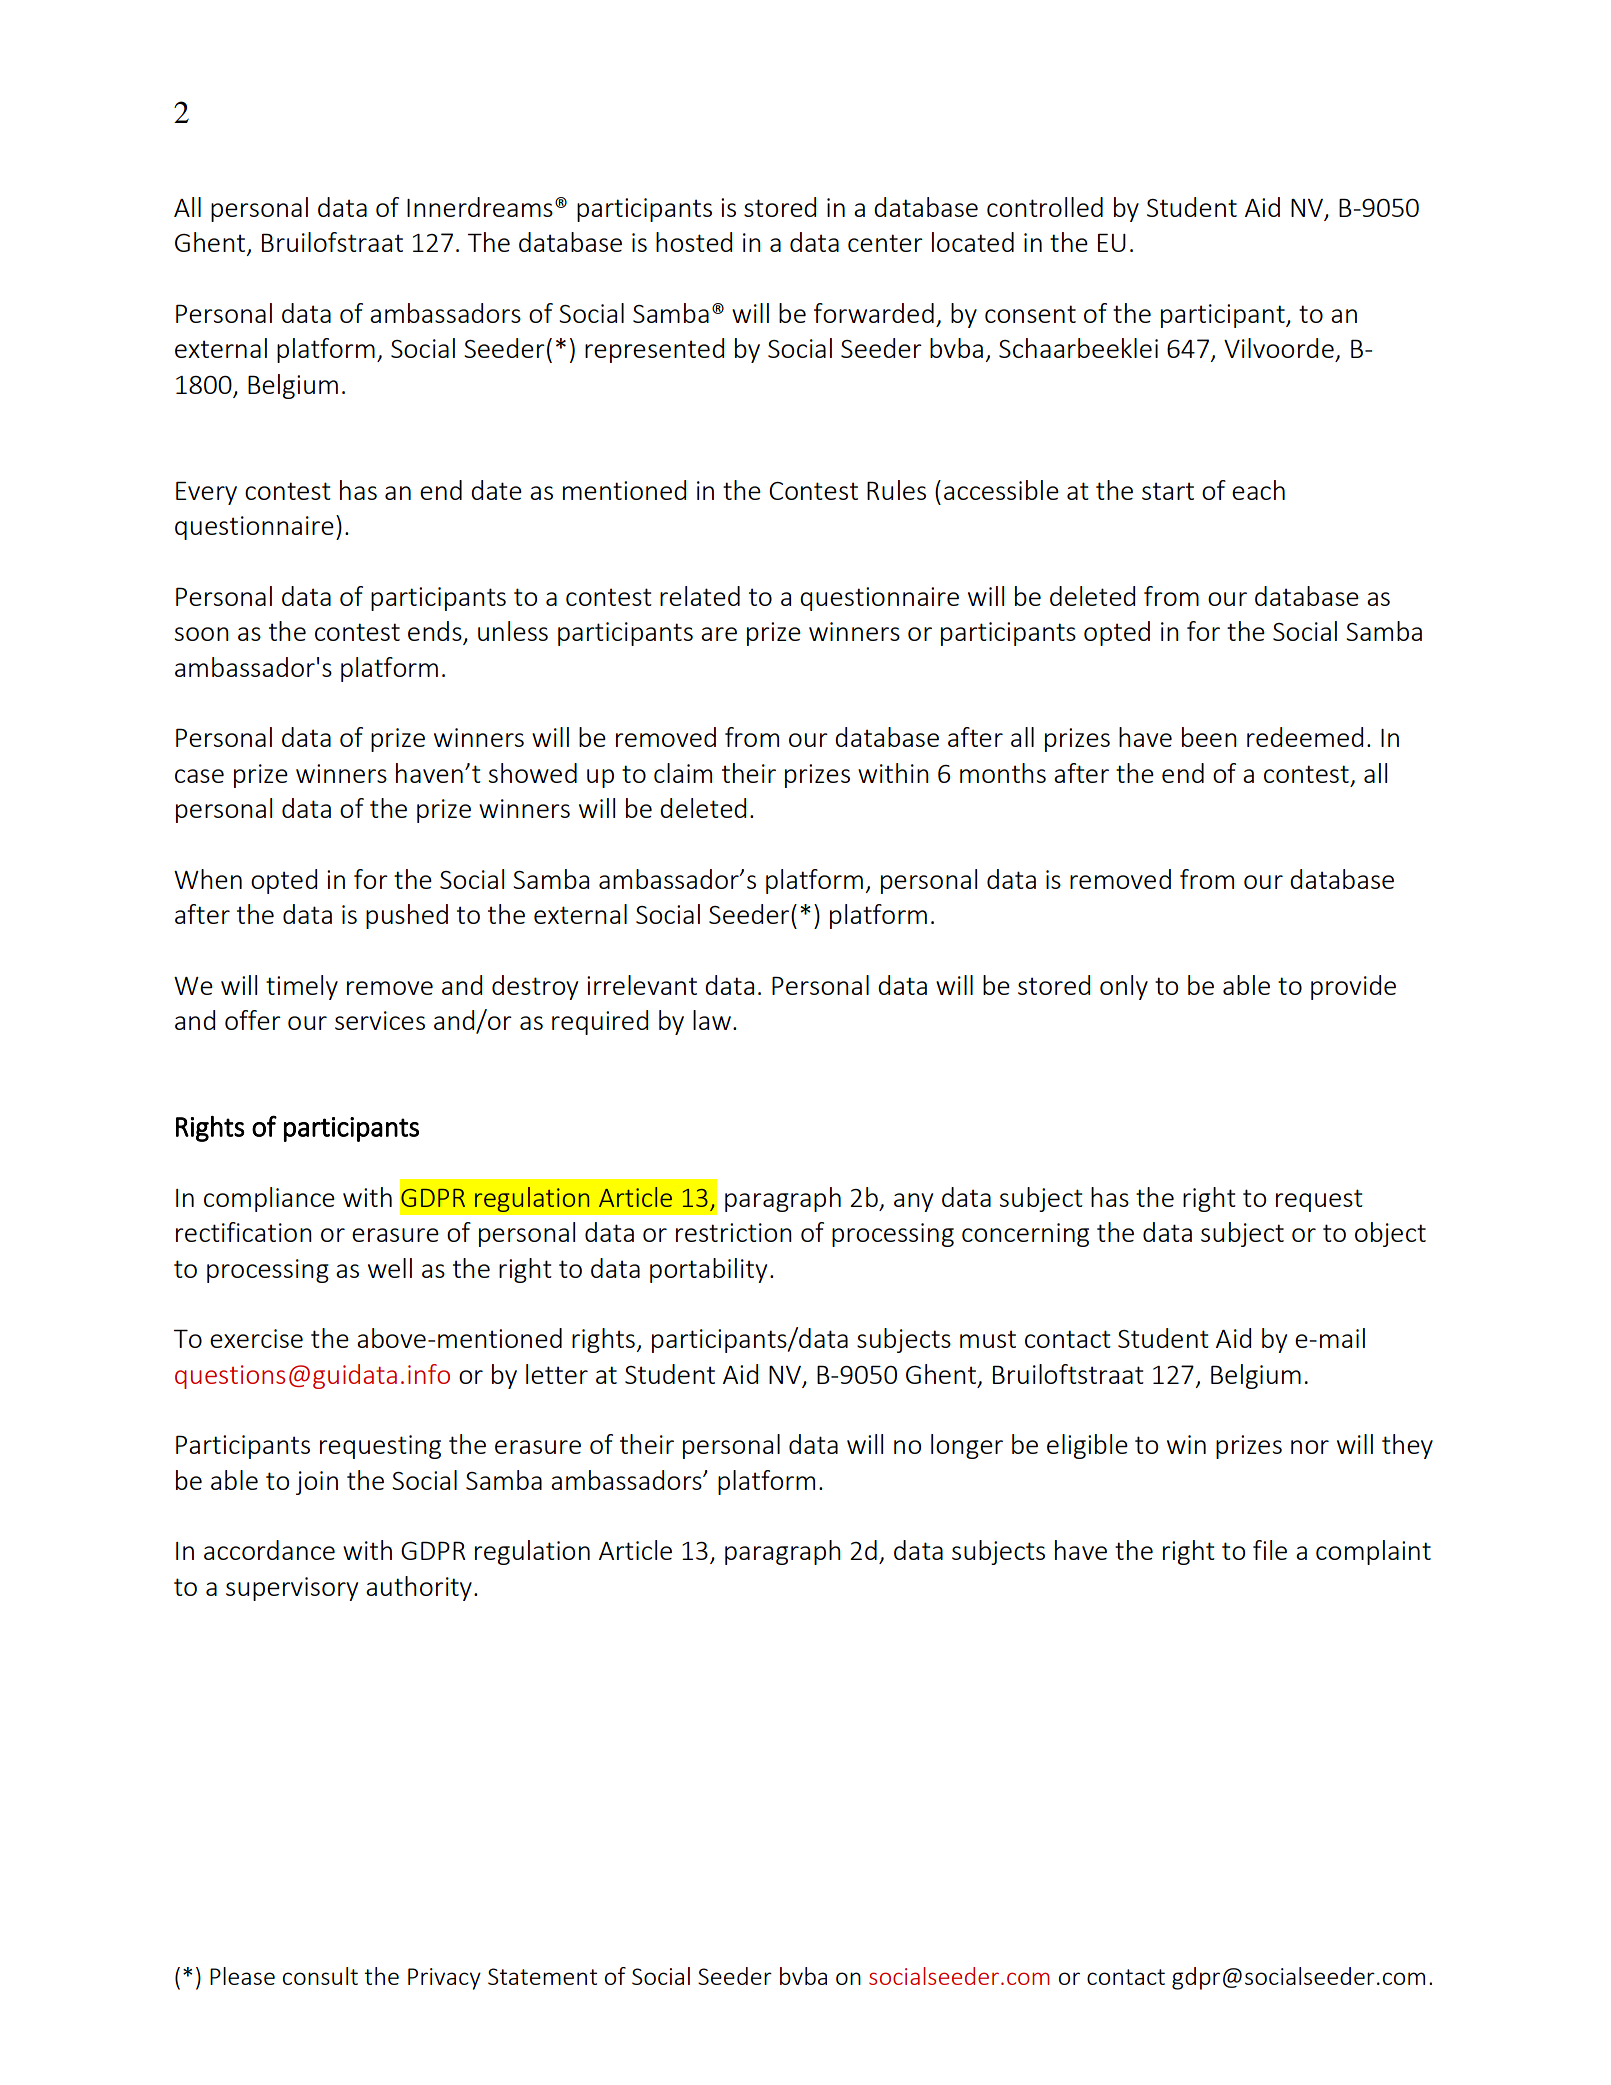 This screenshot has height=2085, width=1611. Describe the element at coordinates (885, 243) in the screenshot. I see `center` at that location.
